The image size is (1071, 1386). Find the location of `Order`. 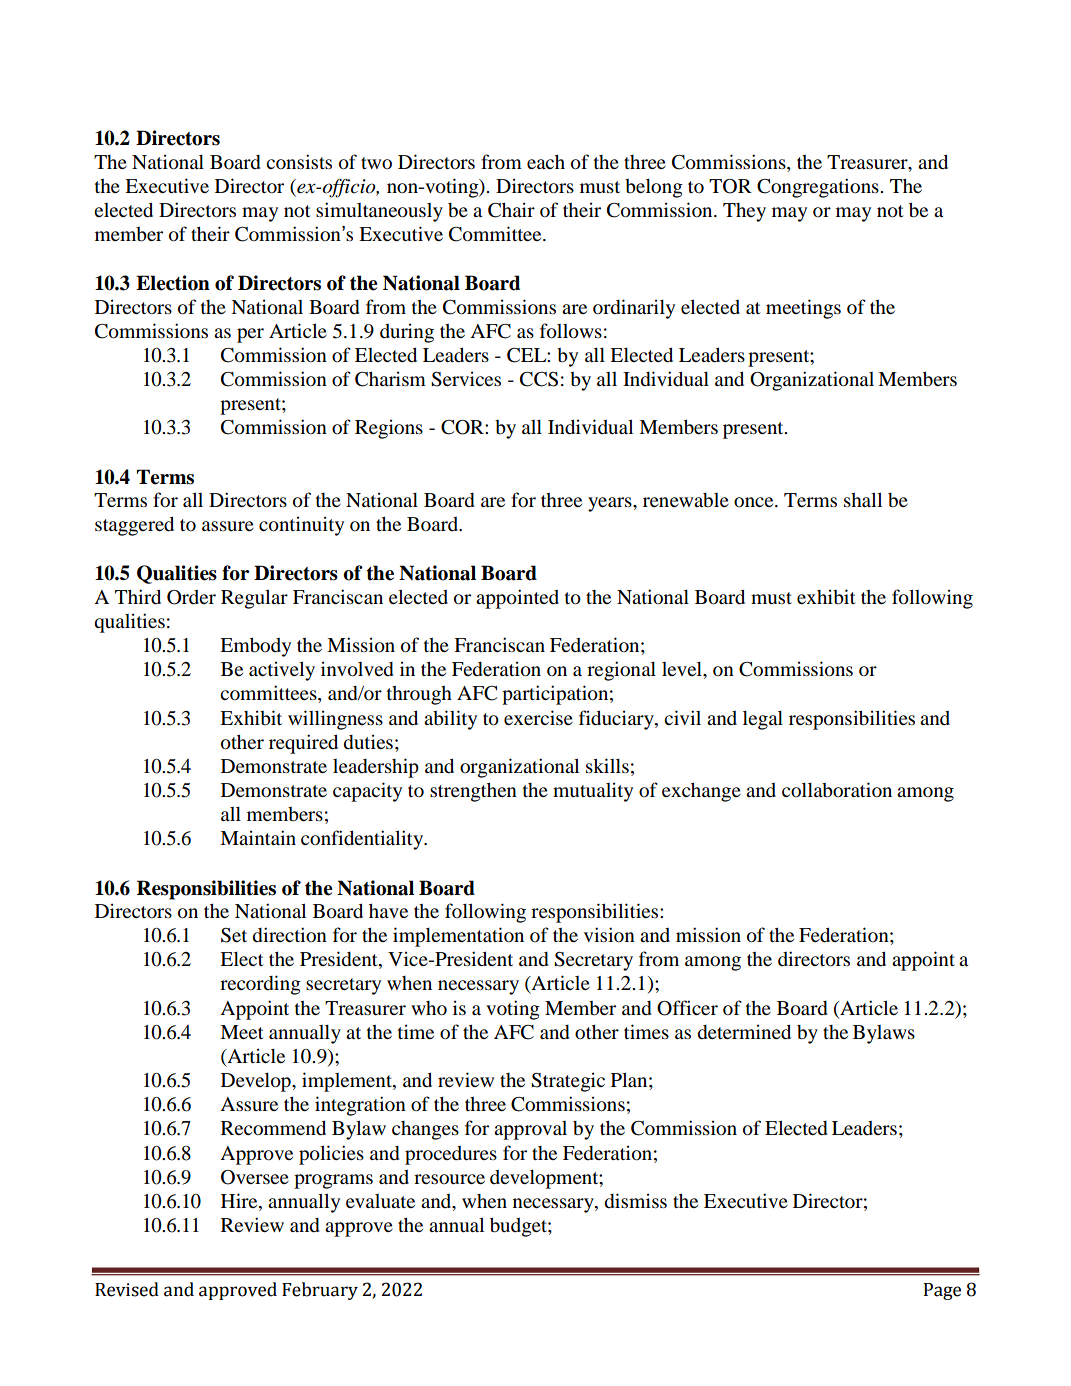

Order is located at coordinates (191, 597).
